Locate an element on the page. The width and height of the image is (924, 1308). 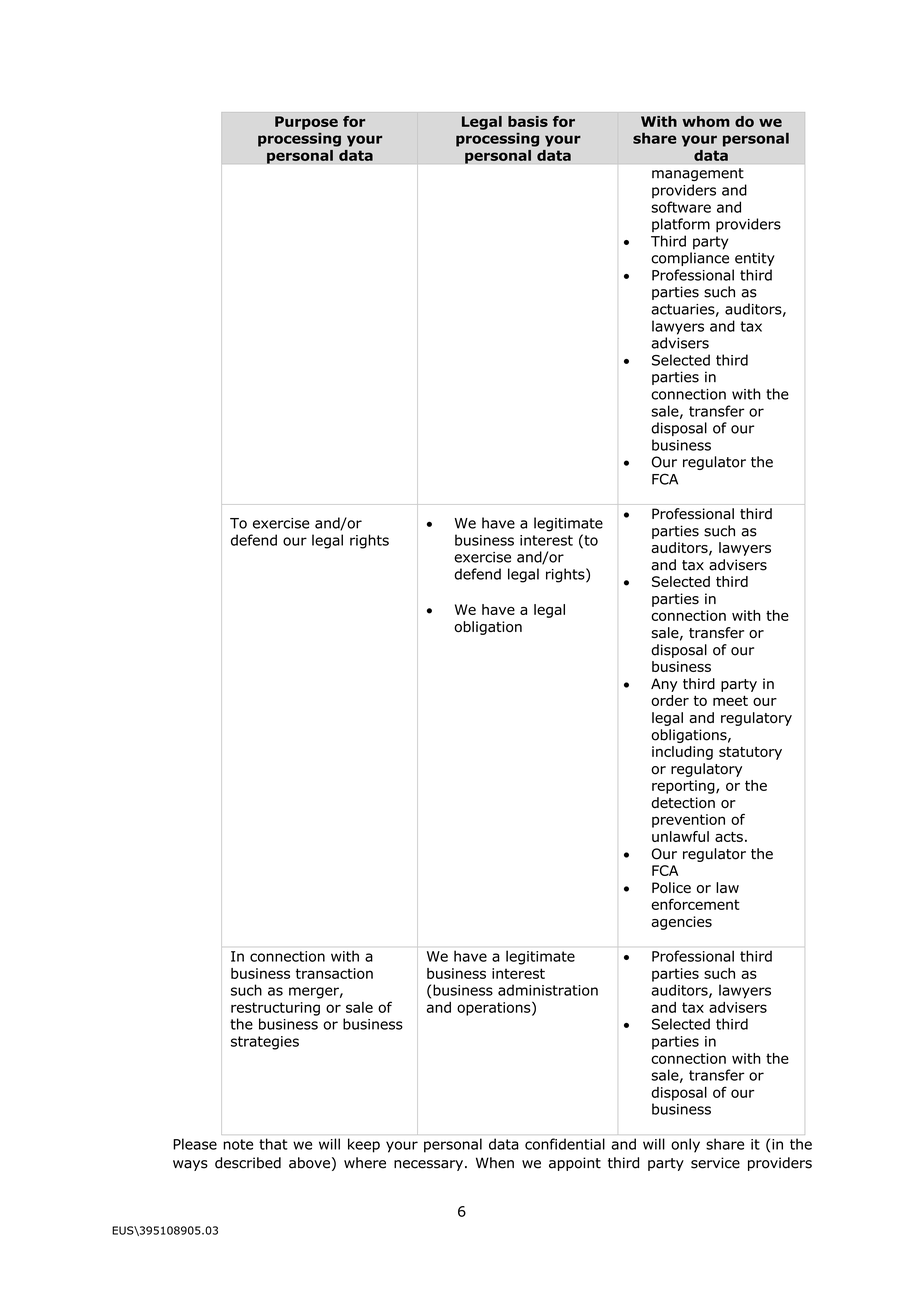
management is located at coordinates (698, 174).
